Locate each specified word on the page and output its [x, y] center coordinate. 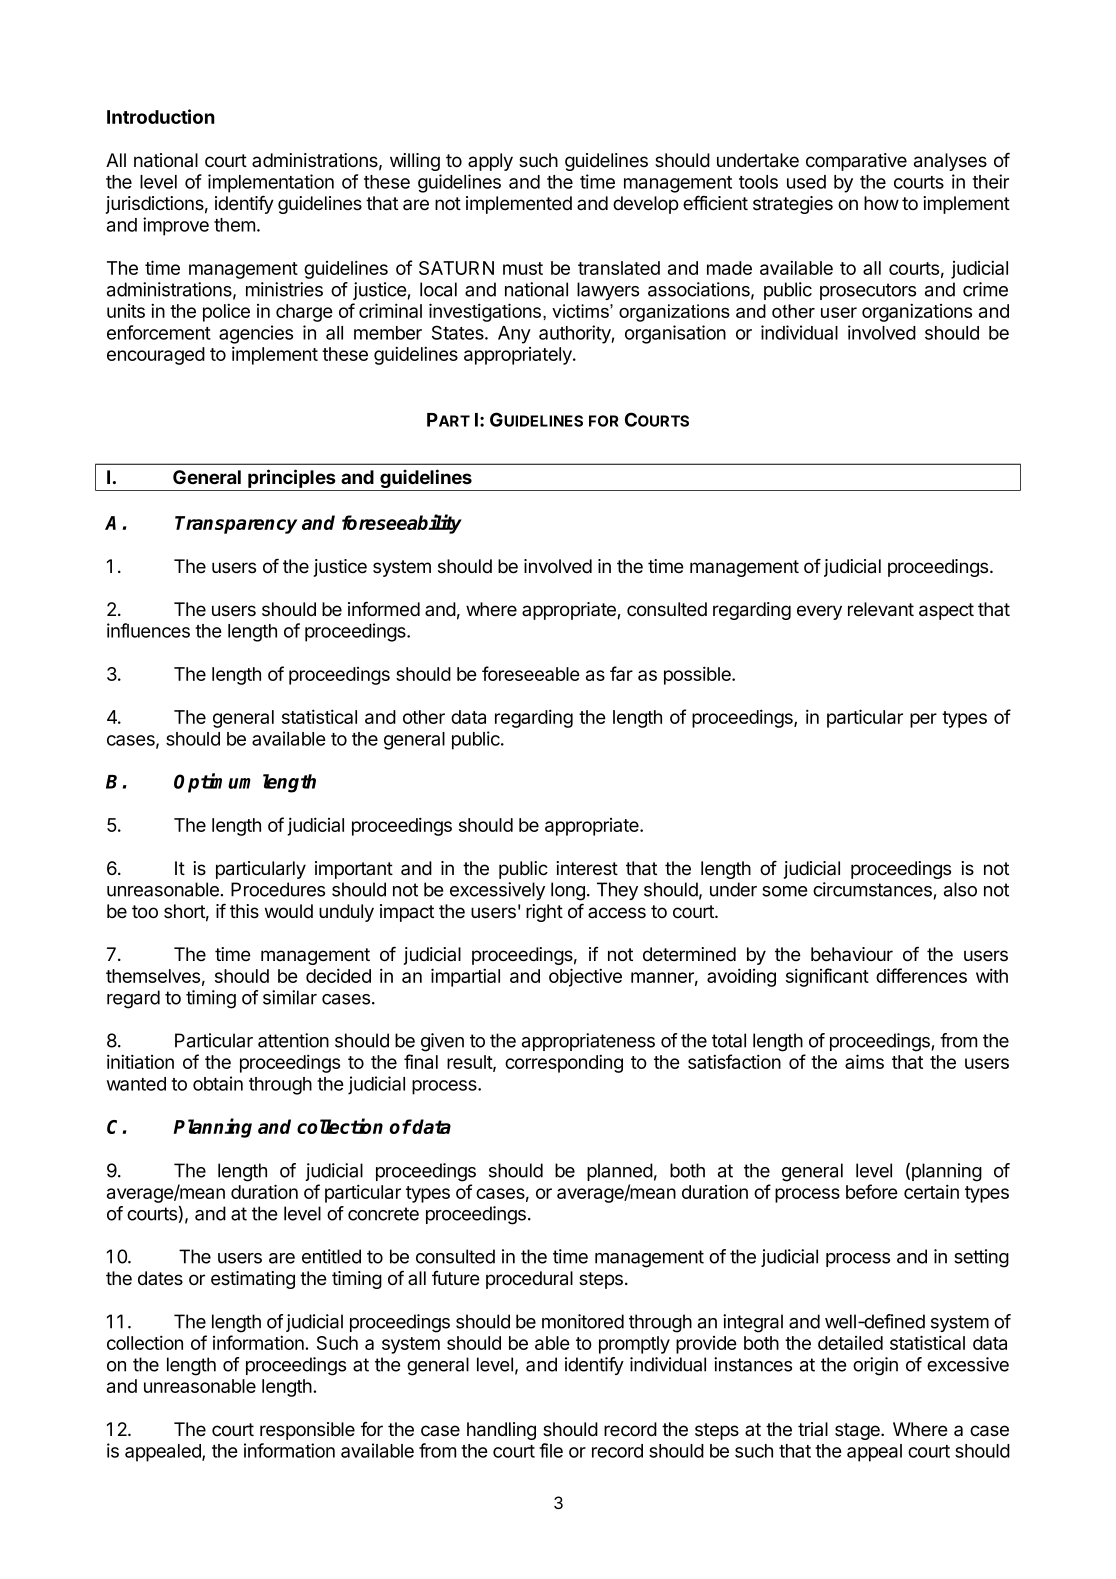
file [551, 1450]
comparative [856, 162]
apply [490, 162]
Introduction [161, 116]
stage [858, 1431]
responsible [307, 1431]
